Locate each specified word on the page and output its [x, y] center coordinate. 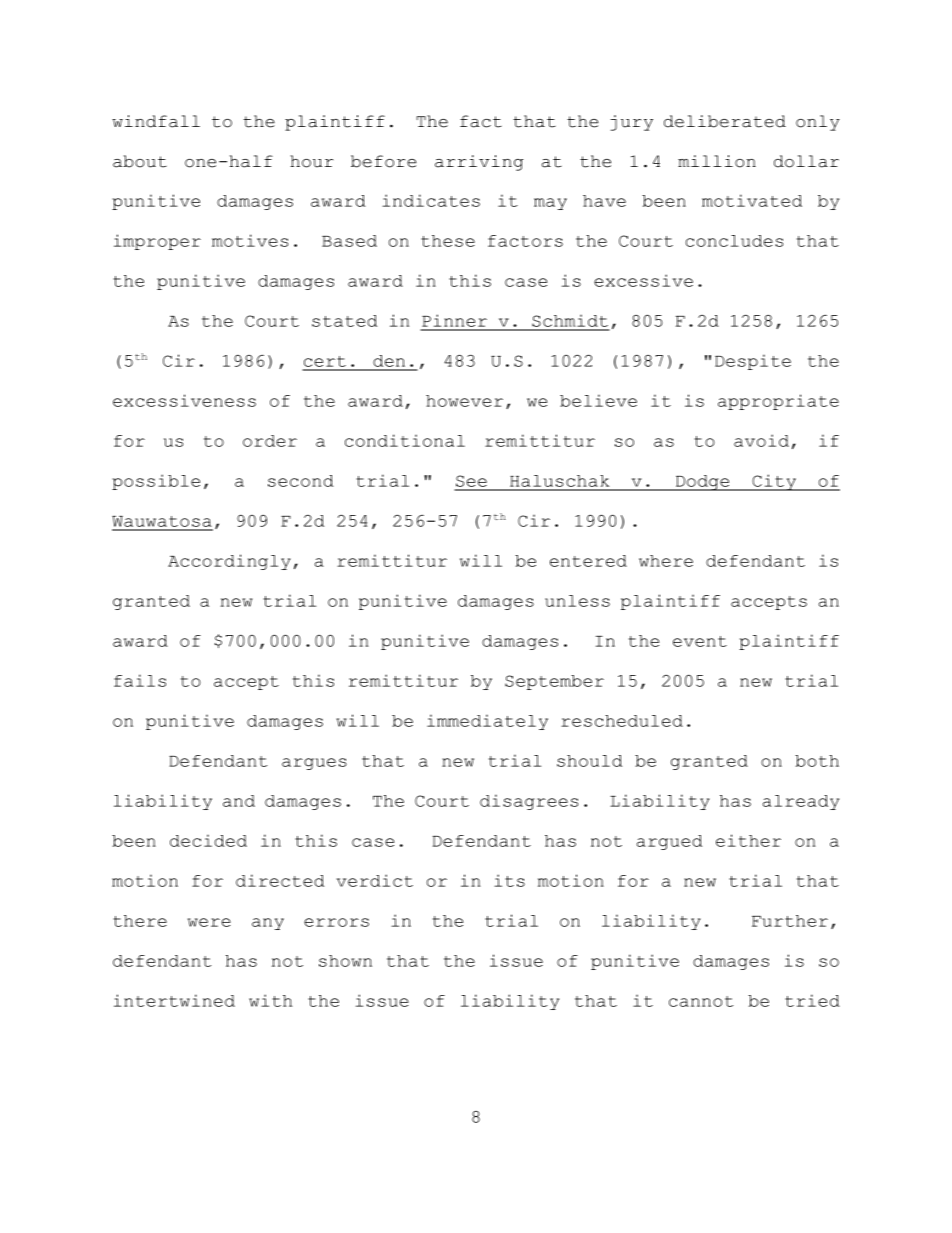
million [717, 161]
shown [345, 961]
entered [588, 561]
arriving [479, 163]
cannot [701, 1001]
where [666, 561]
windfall [156, 121]
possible [156, 482]
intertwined [174, 1000]
